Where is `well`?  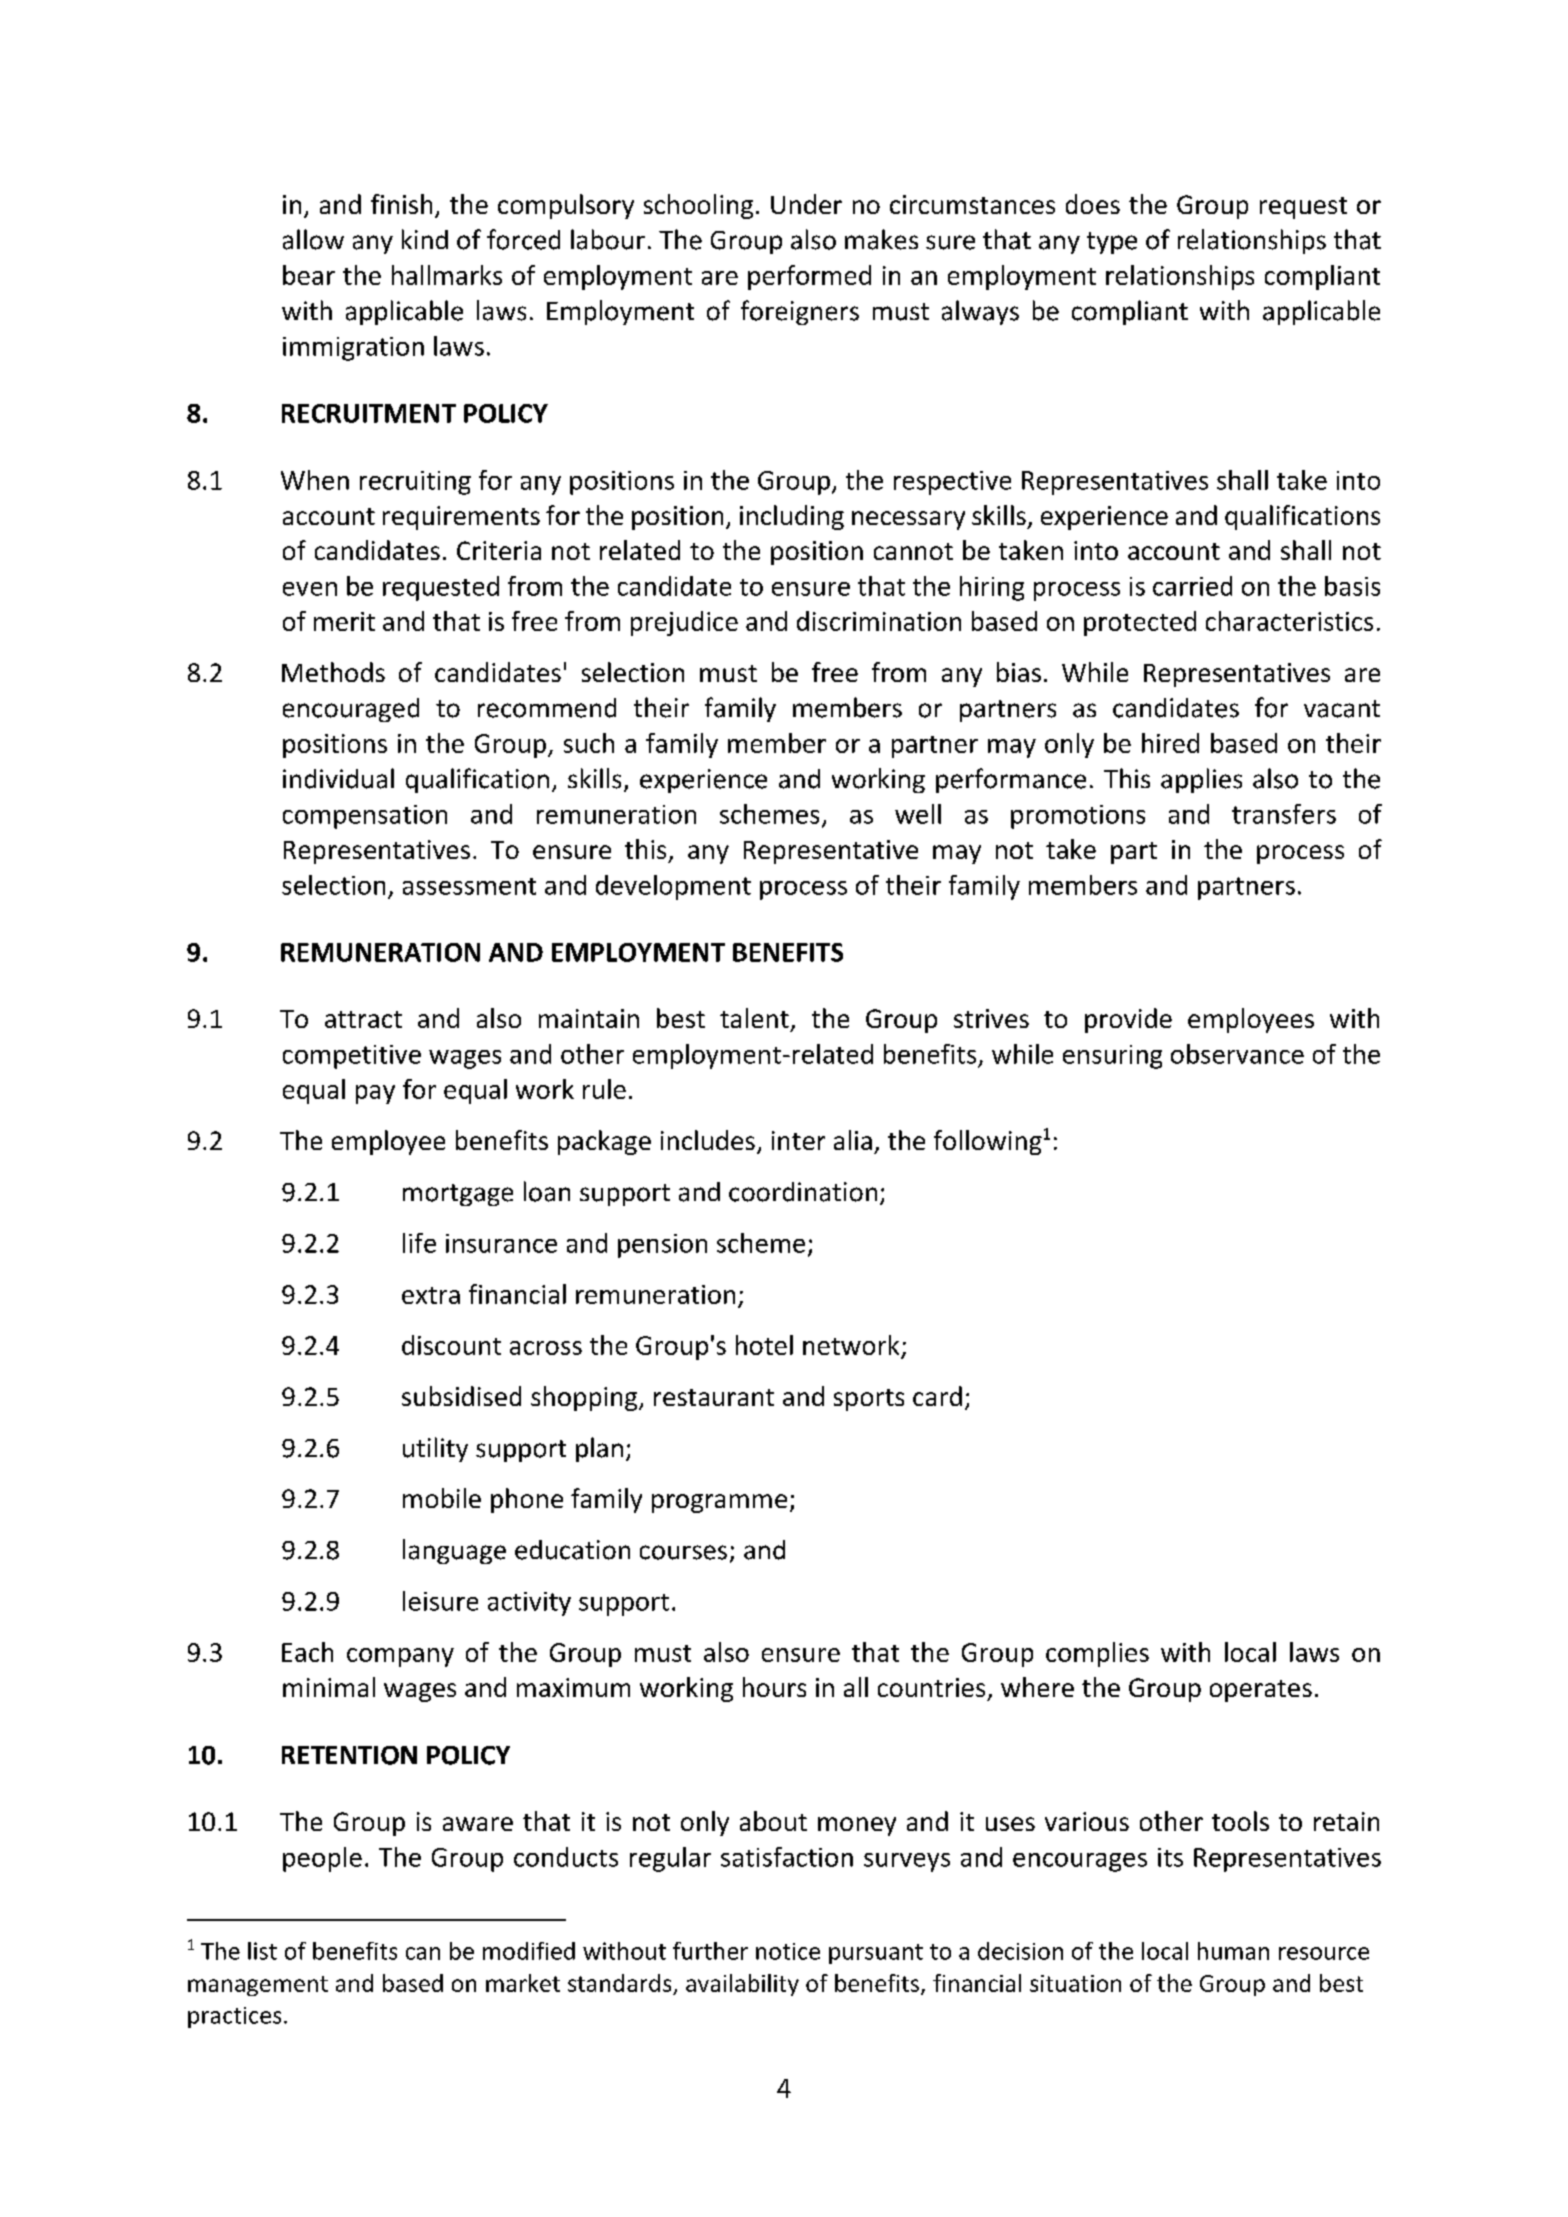 well is located at coordinates (918, 814).
